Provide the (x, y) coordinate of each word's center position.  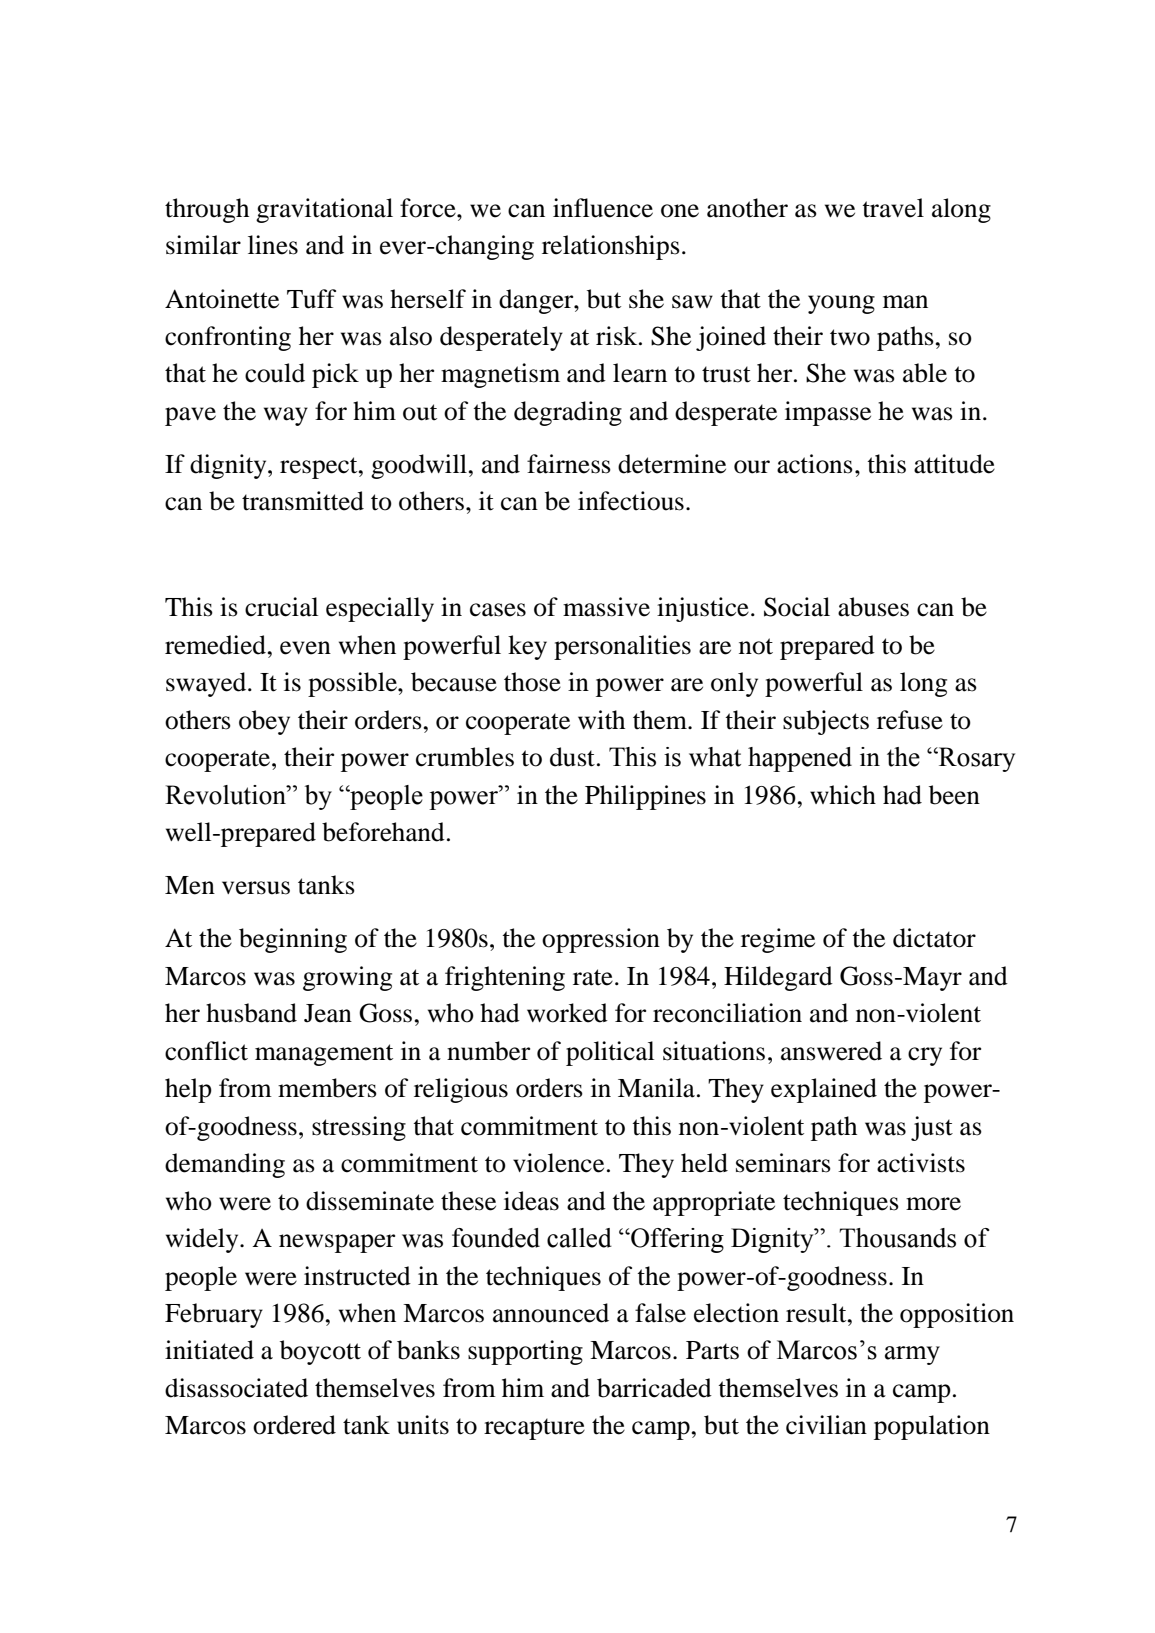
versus (256, 888)
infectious (631, 501)
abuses (873, 607)
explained (824, 1090)
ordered (294, 1425)
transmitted (303, 501)
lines (273, 245)
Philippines (645, 797)
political (610, 1053)
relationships (611, 247)
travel (893, 208)
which (843, 795)
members (327, 1088)
